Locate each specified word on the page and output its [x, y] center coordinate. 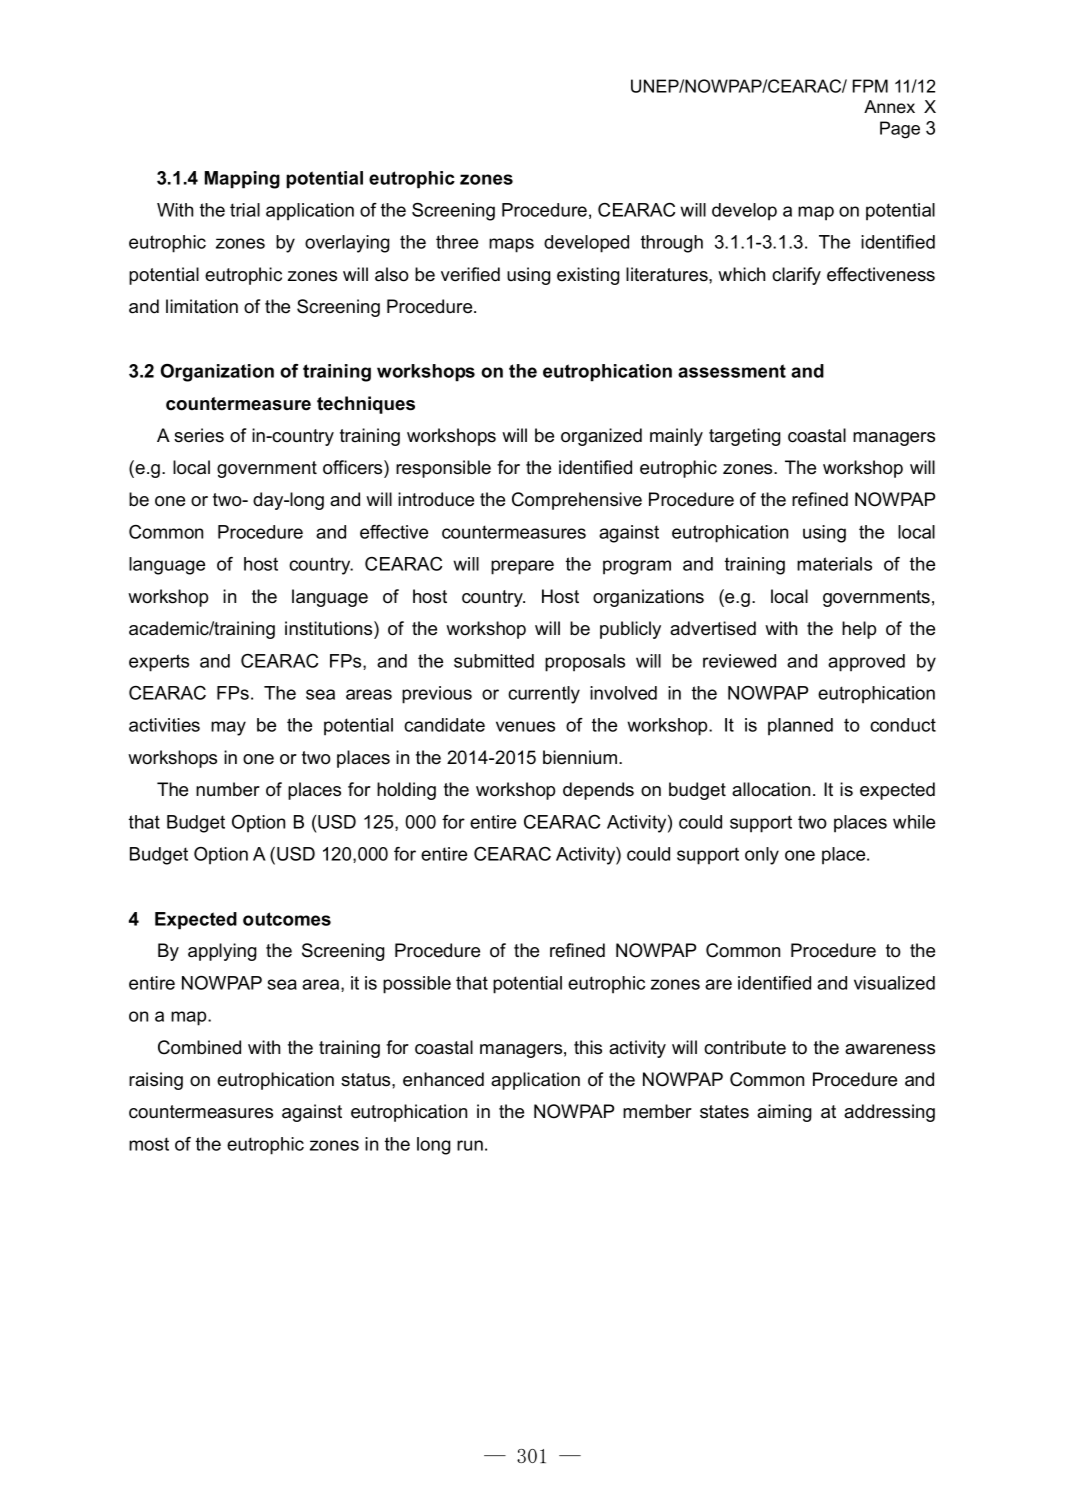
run [470, 1145]
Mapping [242, 180]
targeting [745, 437]
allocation [771, 789]
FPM [870, 86]
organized [601, 437]
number [228, 789]
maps [511, 245]
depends [598, 791]
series [199, 435]
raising [156, 1081]
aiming [784, 1113]
